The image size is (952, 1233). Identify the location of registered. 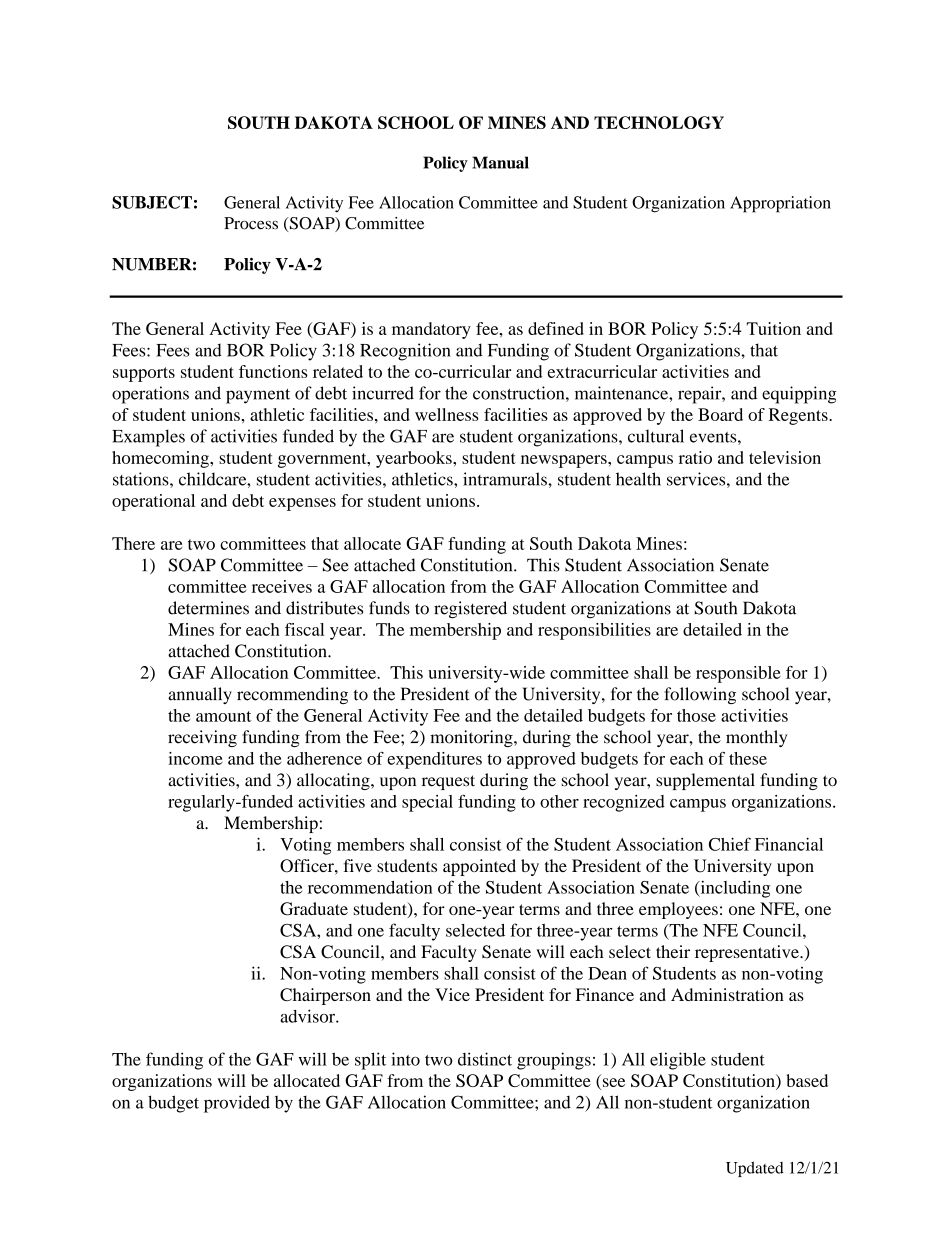
(470, 610).
